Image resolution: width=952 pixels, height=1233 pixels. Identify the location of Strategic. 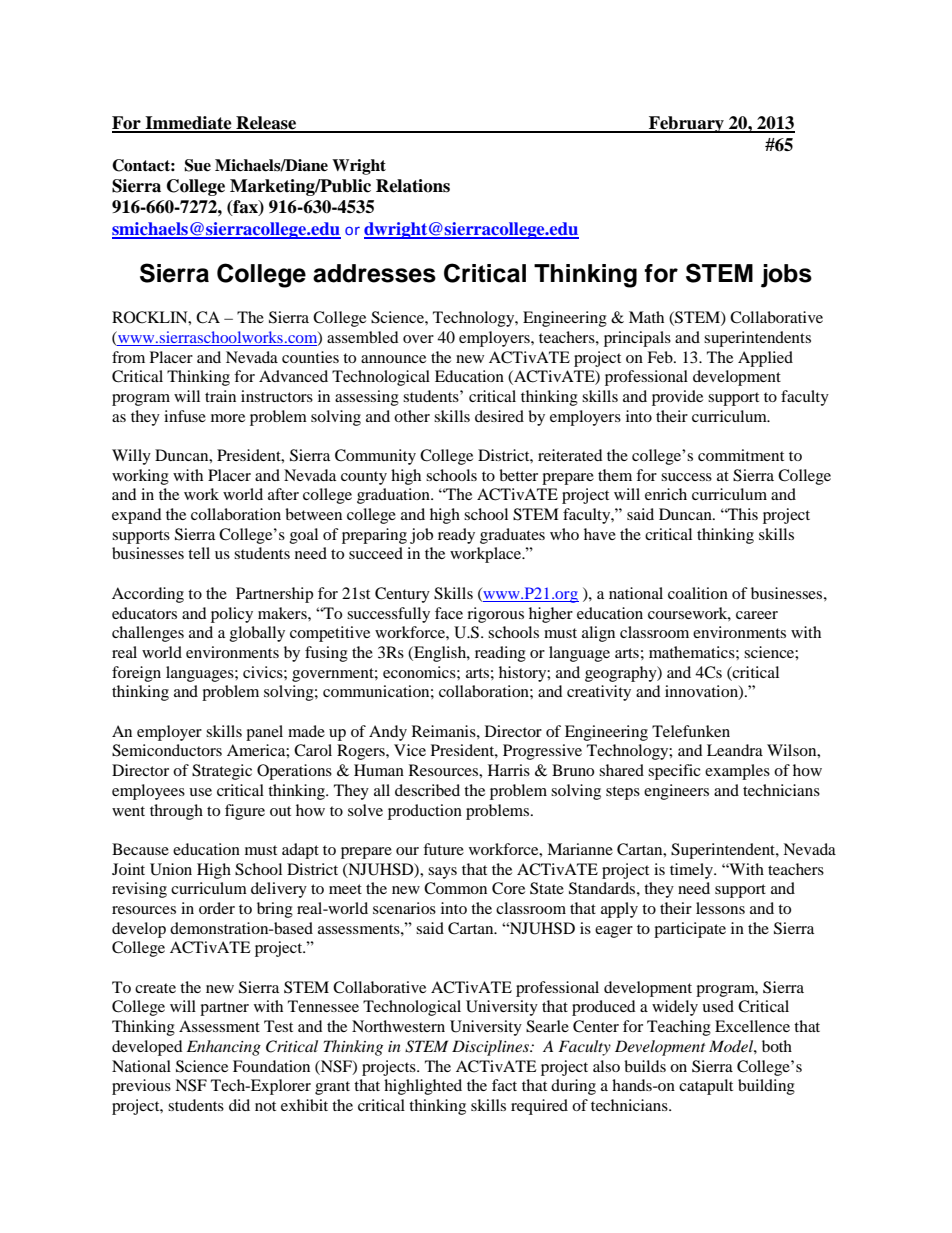
(222, 772).
